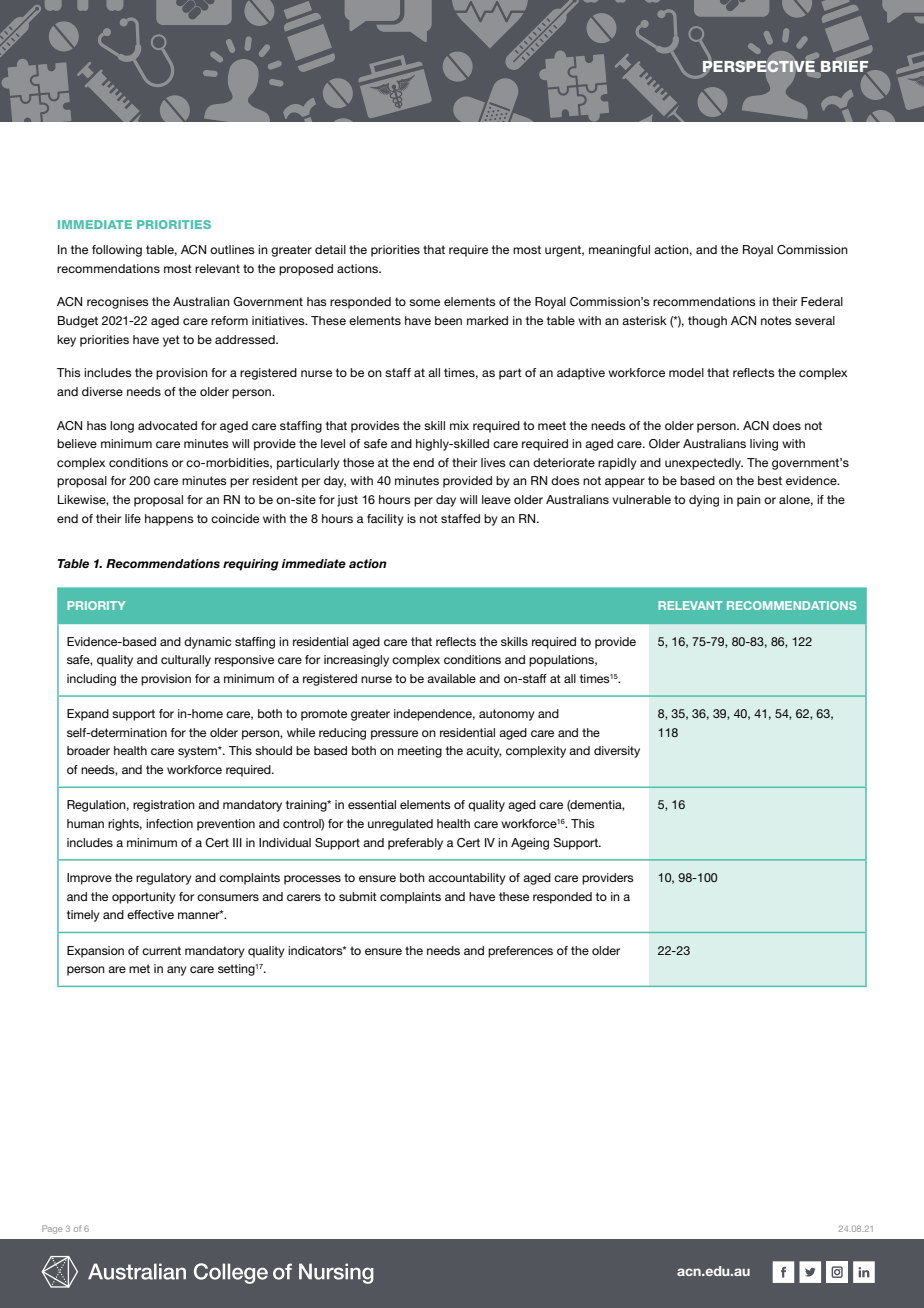 The height and width of the screenshot is (1308, 924). What do you see at coordinates (118, 303) in the screenshot?
I see `recognises` at bounding box center [118, 303].
